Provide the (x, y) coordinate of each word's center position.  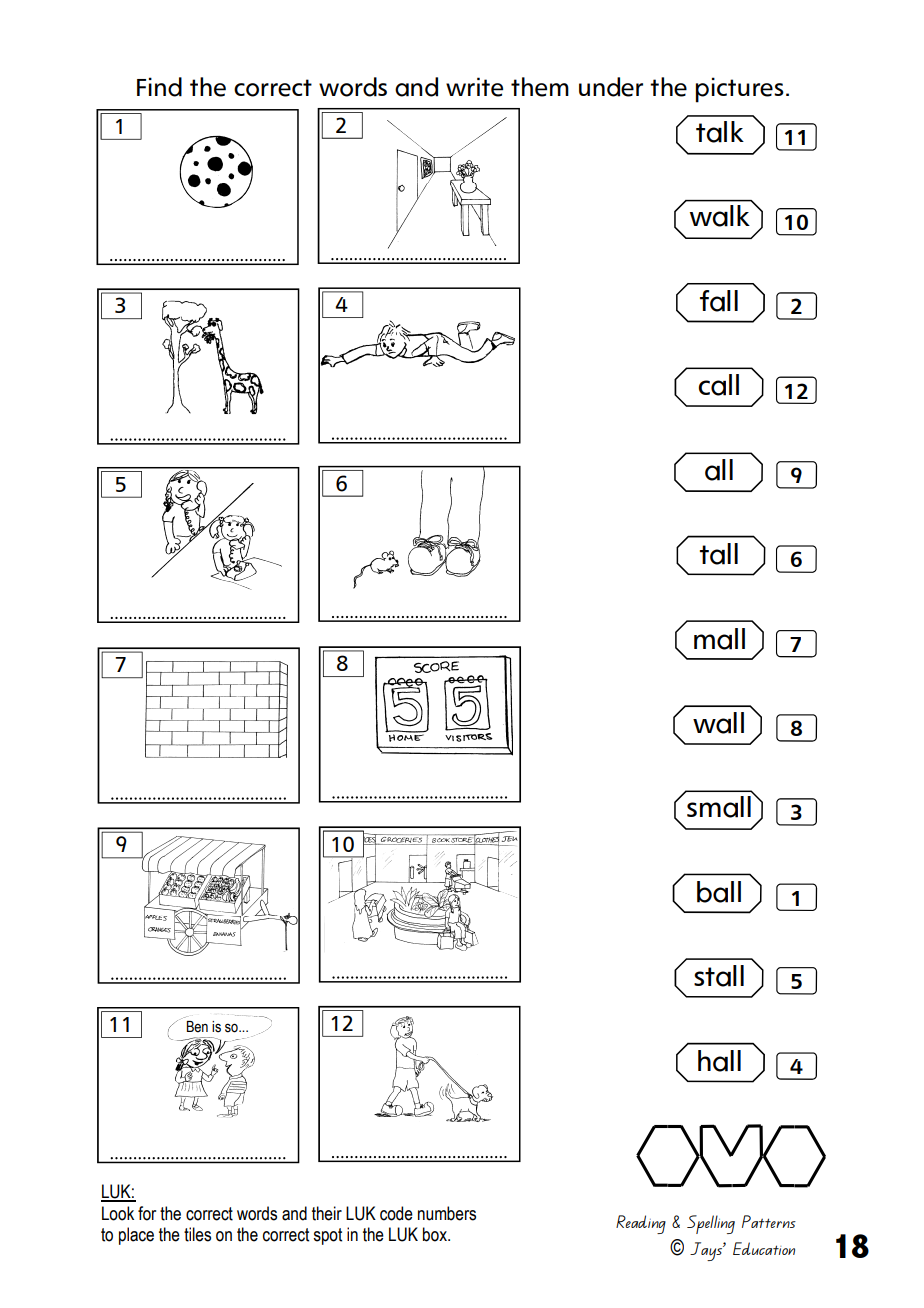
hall (719, 1061)
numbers (447, 1213)
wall (718, 723)
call (719, 385)
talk (720, 132)
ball (719, 892)
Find (159, 87)
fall (719, 301)
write (474, 87)
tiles (197, 1234)
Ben (197, 1027)
